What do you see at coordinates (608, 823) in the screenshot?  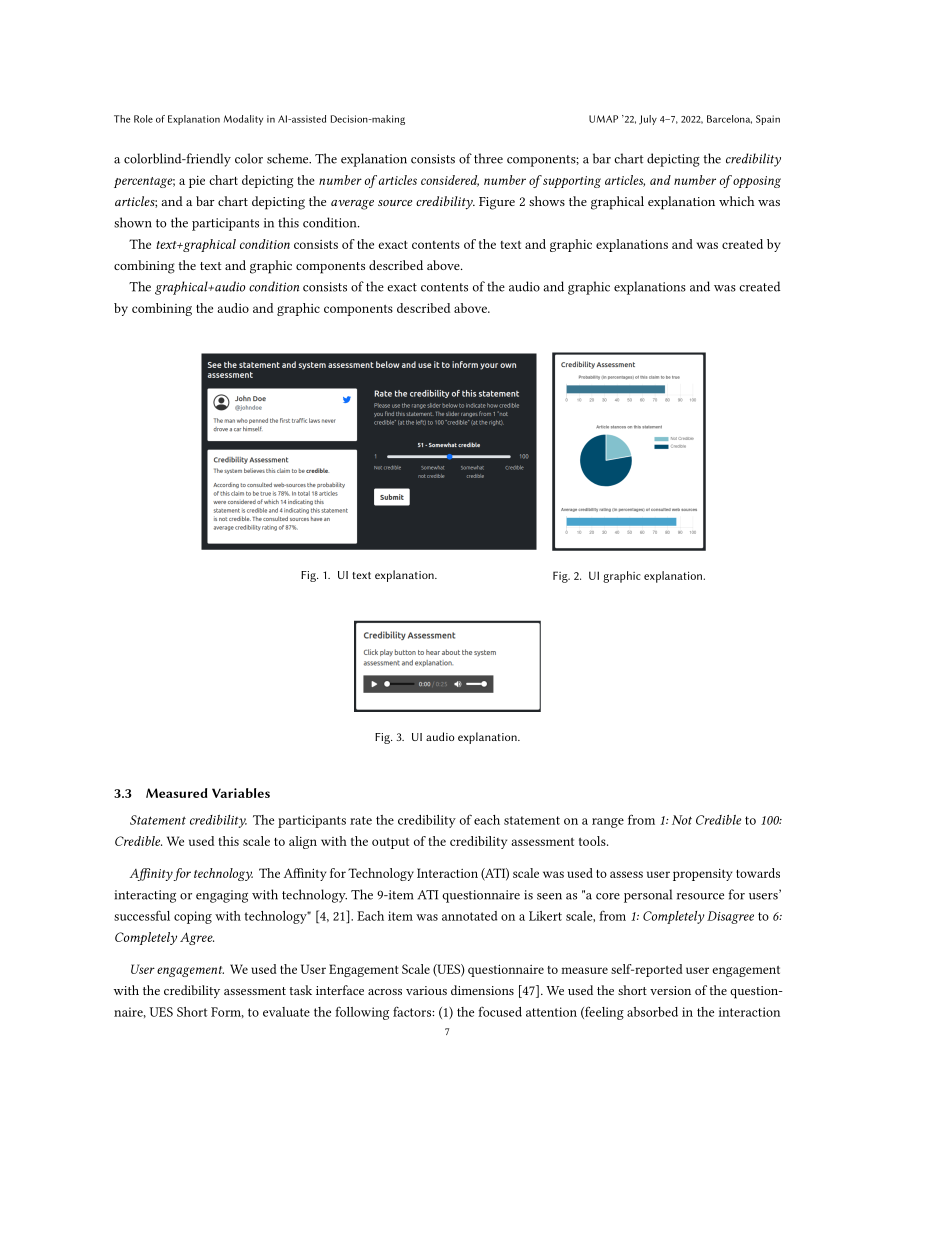 I see `range` at bounding box center [608, 823].
